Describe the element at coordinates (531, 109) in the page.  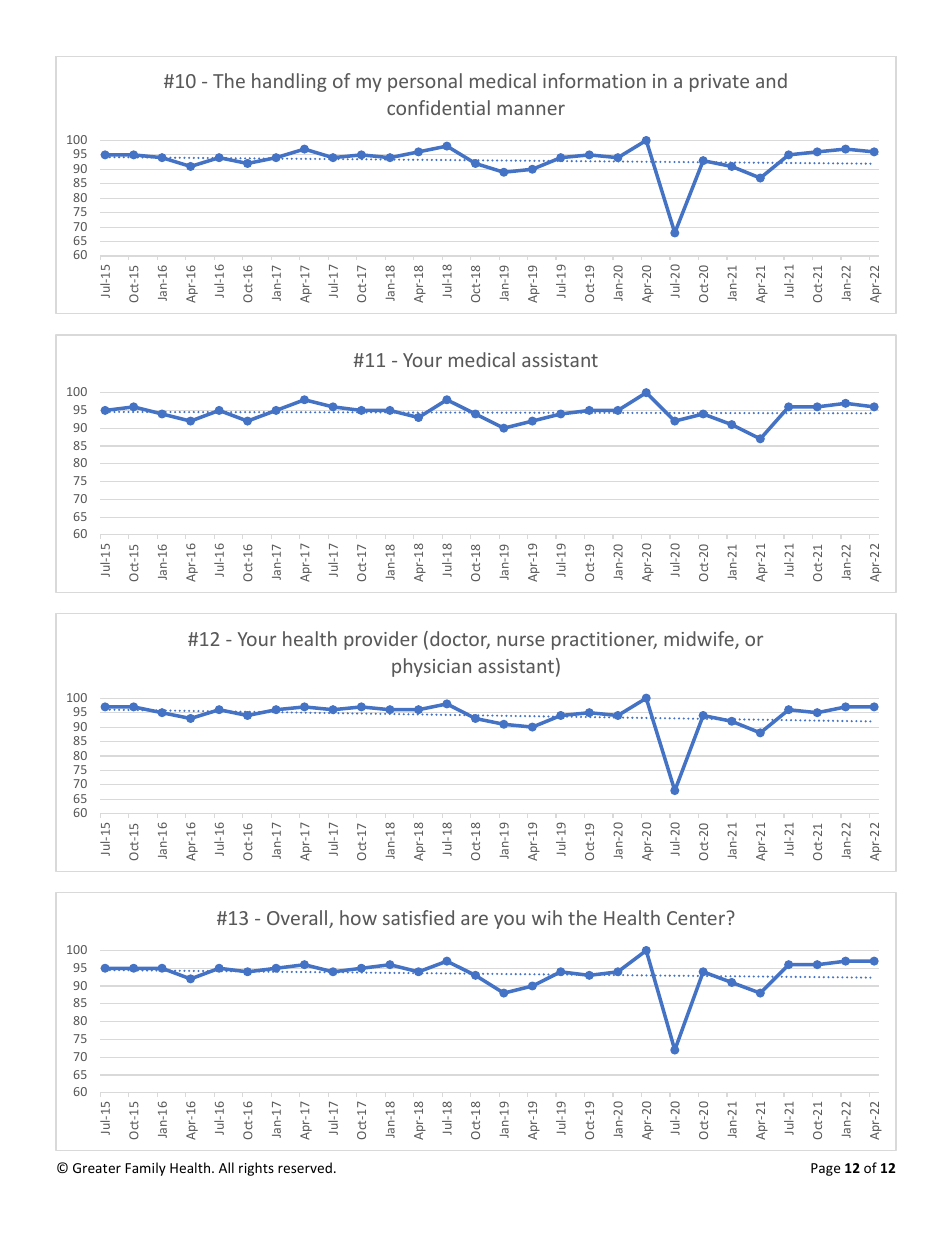
I see `manner` at that location.
